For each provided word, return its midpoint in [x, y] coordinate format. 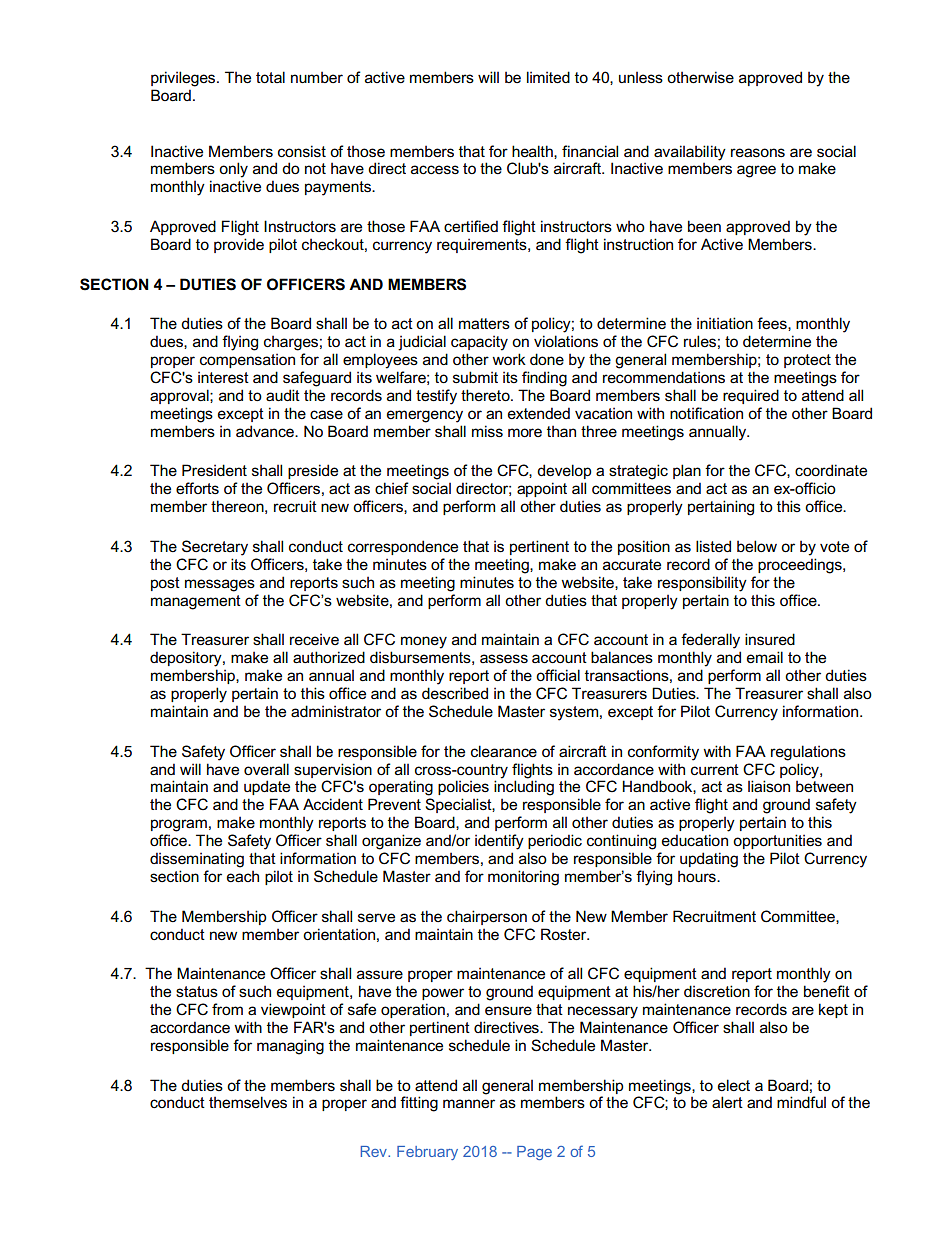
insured [770, 639]
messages [220, 585]
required [751, 396]
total [270, 77]
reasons [758, 152]
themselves [248, 1102]
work [509, 359]
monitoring [523, 878]
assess [504, 658]
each [243, 876]
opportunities [777, 841]
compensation [247, 360]
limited [548, 77]
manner [469, 1103]
